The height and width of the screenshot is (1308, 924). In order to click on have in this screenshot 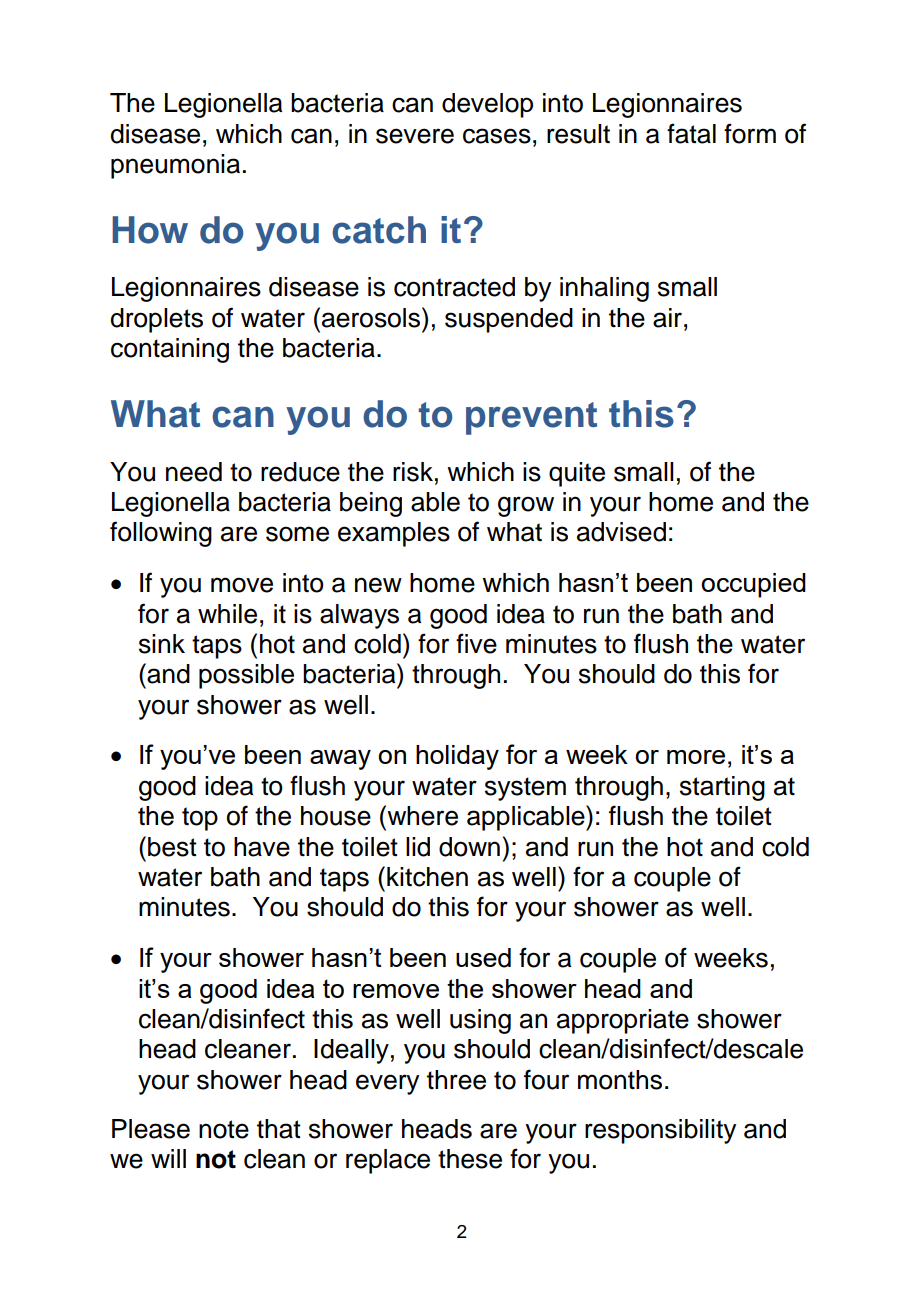, I will do `click(262, 847)`.
